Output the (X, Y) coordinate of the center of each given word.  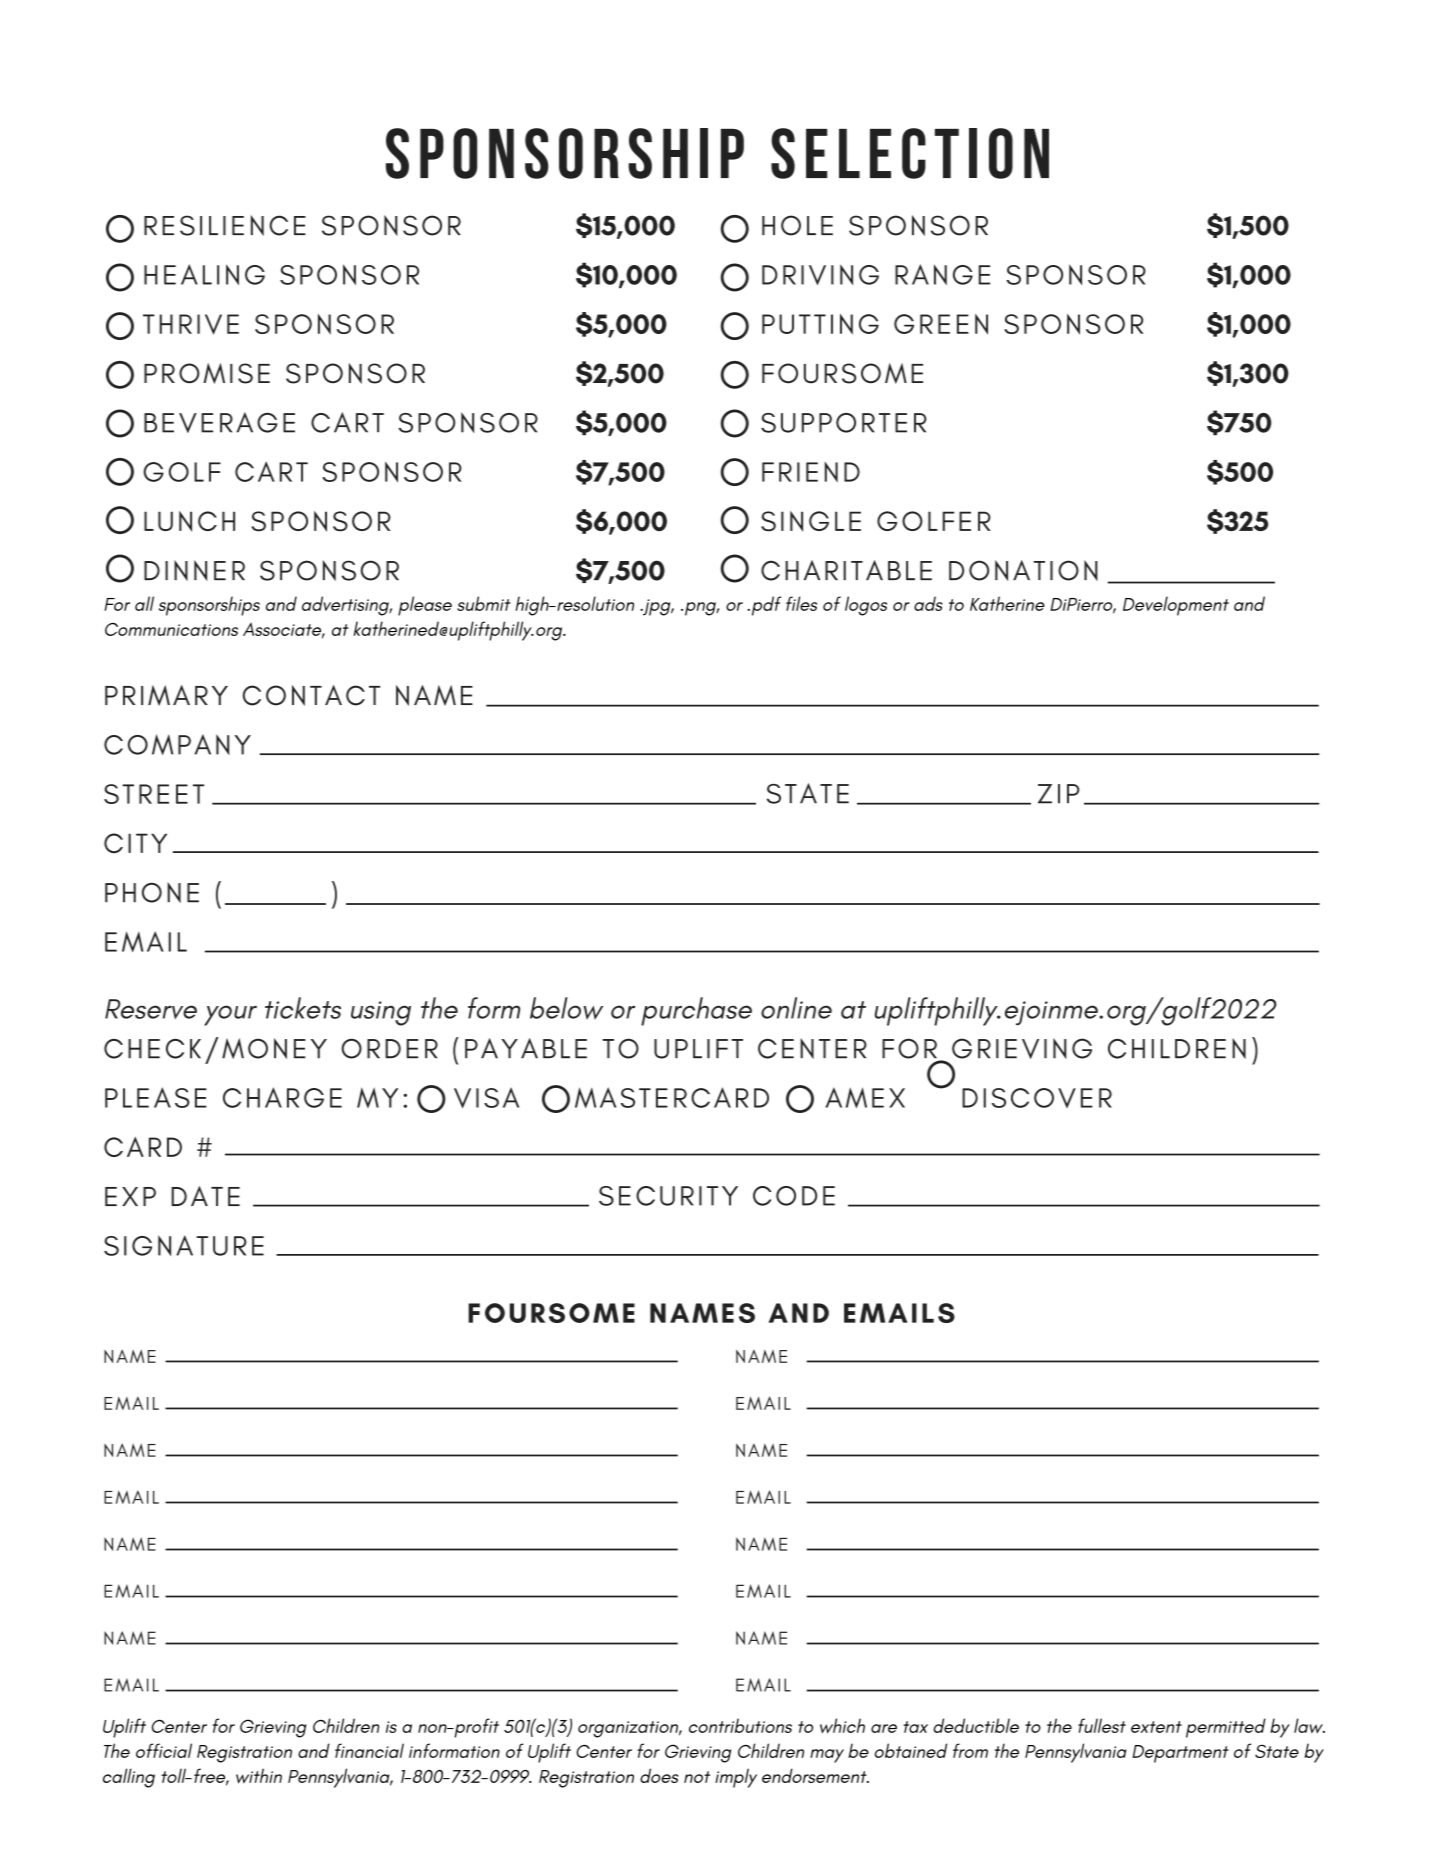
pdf (765, 606)
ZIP (1058, 794)
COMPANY (177, 744)
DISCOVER (1037, 1098)
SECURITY (668, 1196)
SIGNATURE (184, 1245)
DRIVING (820, 274)
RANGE (942, 274)
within (259, 1776)
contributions (740, 1725)
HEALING (204, 274)
